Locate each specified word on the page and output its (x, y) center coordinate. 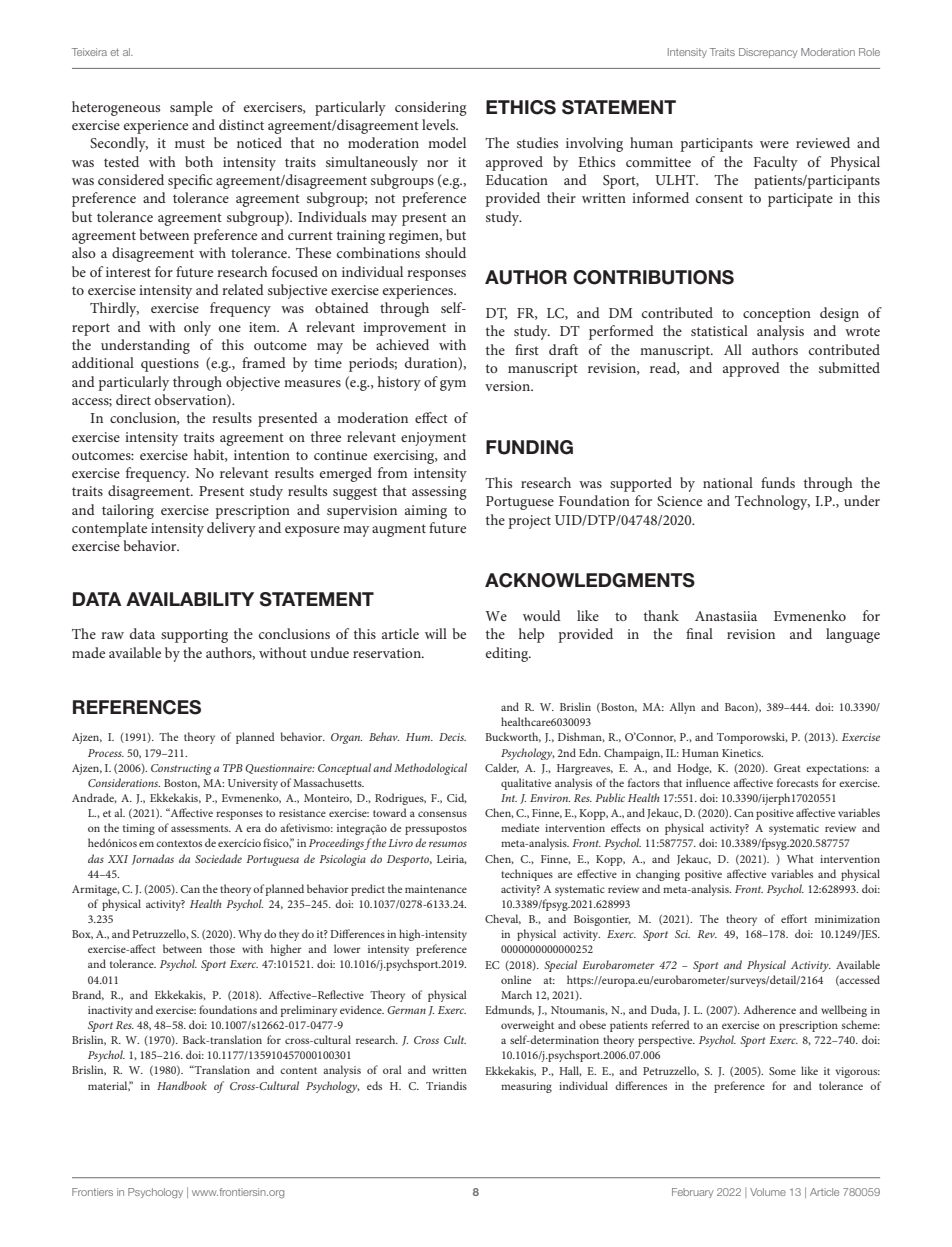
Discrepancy (768, 53)
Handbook (182, 1085)
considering (431, 108)
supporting (194, 636)
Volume (768, 1192)
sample (191, 108)
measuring (526, 1087)
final (699, 633)
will (436, 633)
